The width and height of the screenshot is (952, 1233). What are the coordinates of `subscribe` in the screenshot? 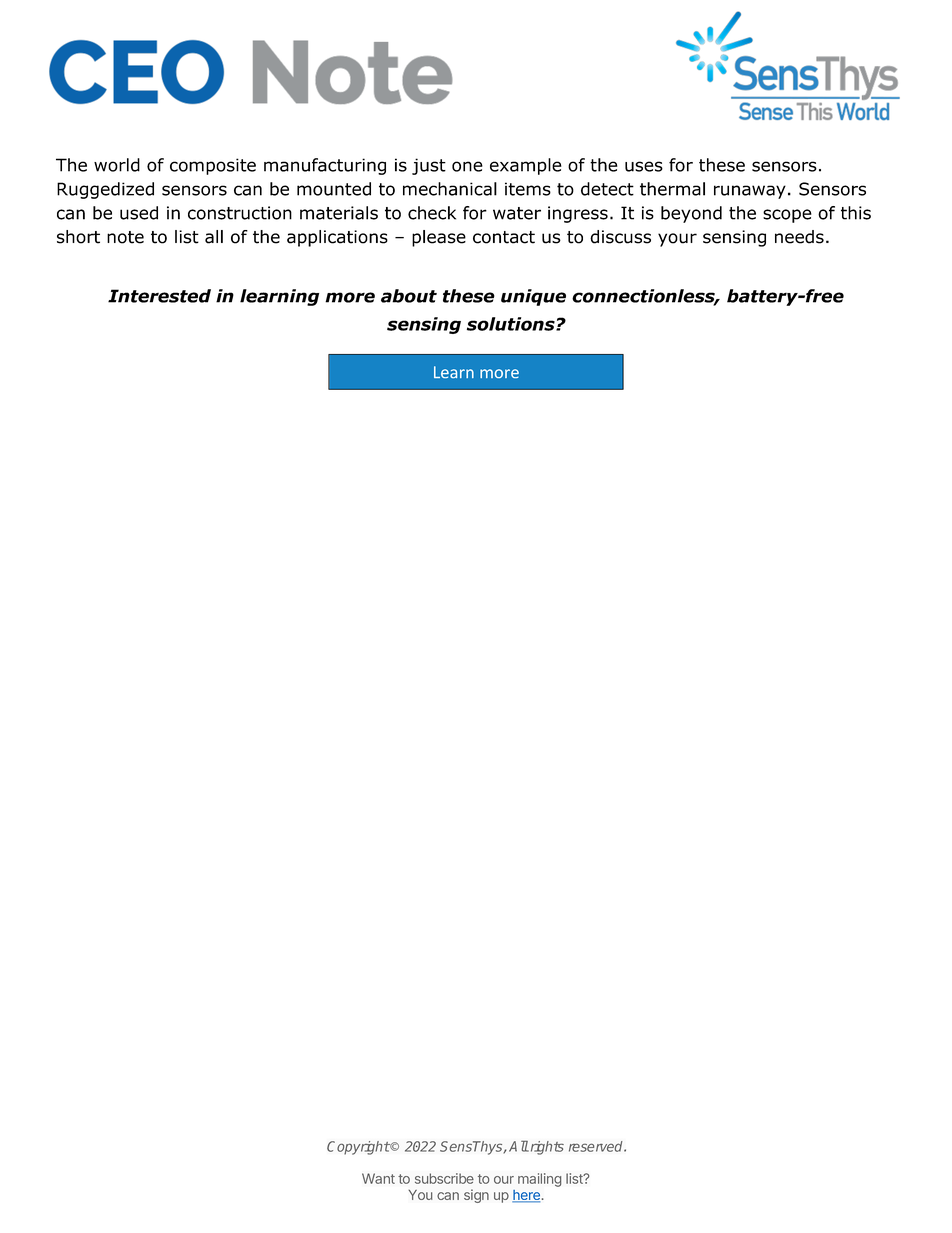 It's located at (444, 1178).
